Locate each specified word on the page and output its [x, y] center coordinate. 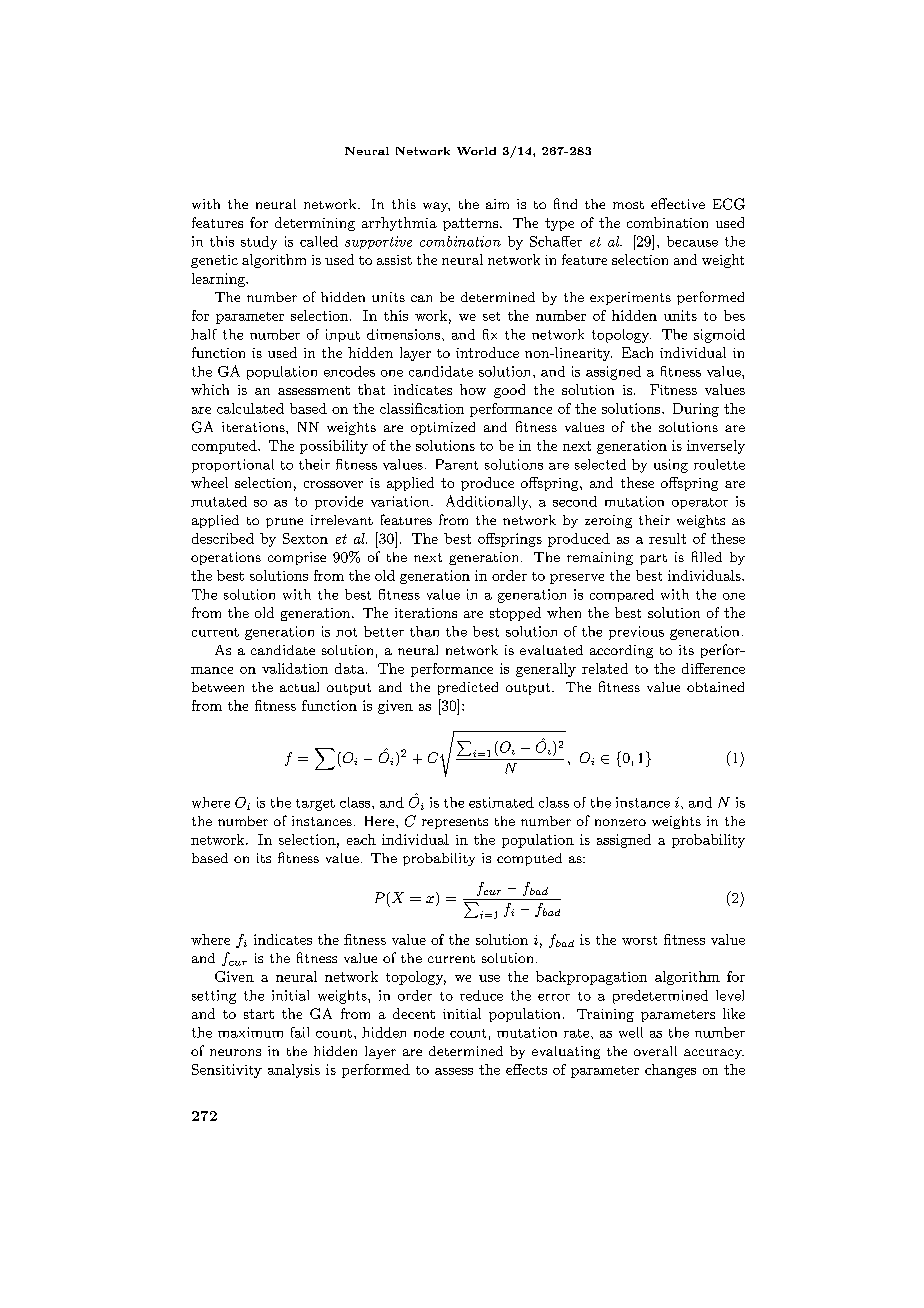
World [476, 151]
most [628, 205]
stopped [515, 614]
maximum [250, 1032]
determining [315, 224]
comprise [297, 558]
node [429, 1032]
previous [636, 633]
